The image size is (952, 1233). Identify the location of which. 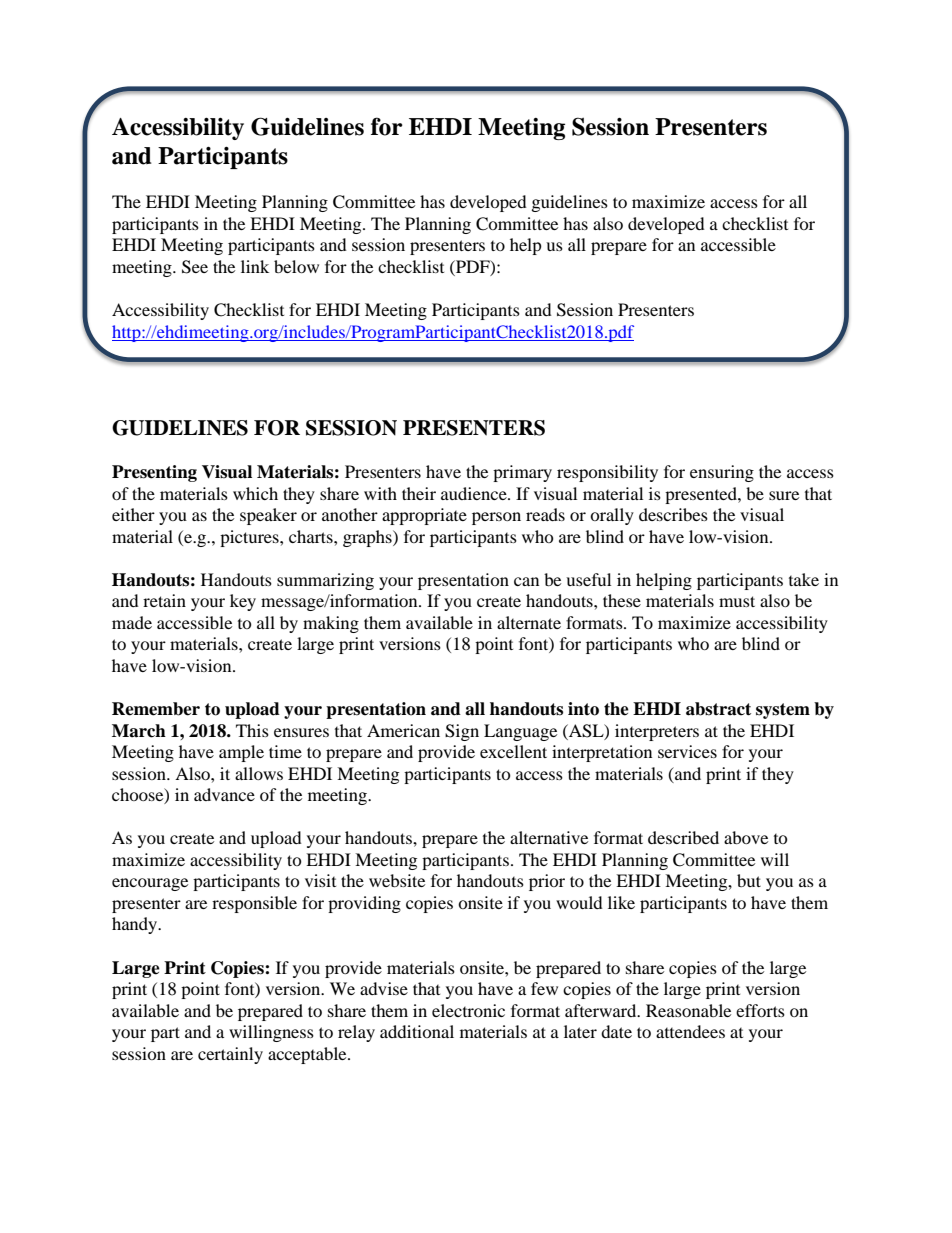
(255, 493).
